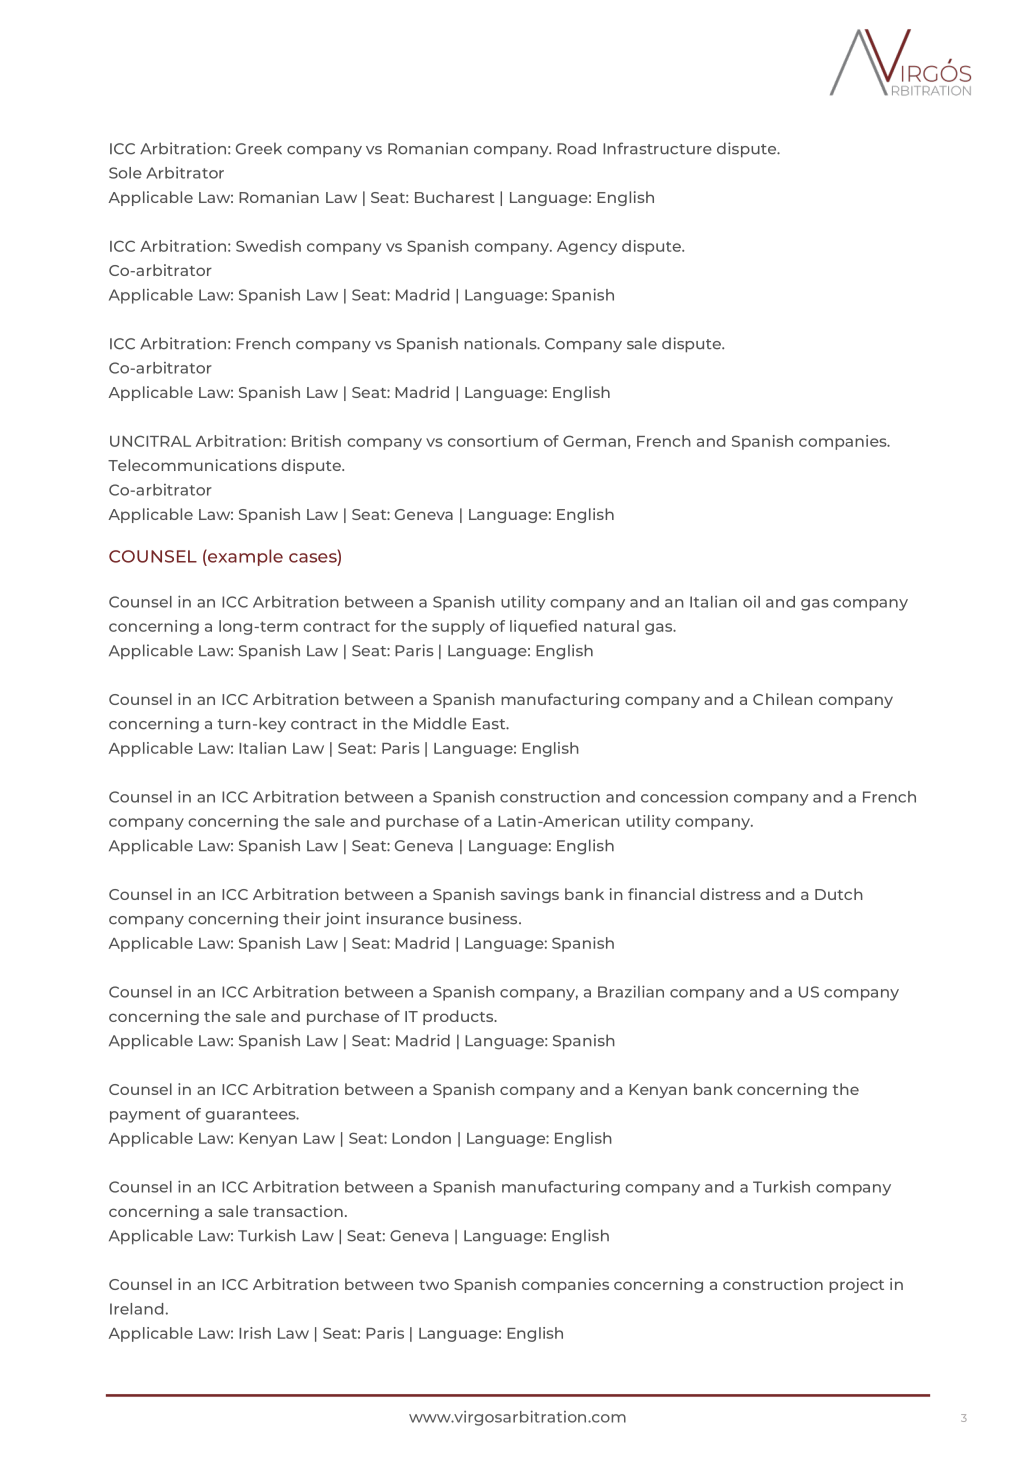  I want to click on products, so click(459, 1017).
